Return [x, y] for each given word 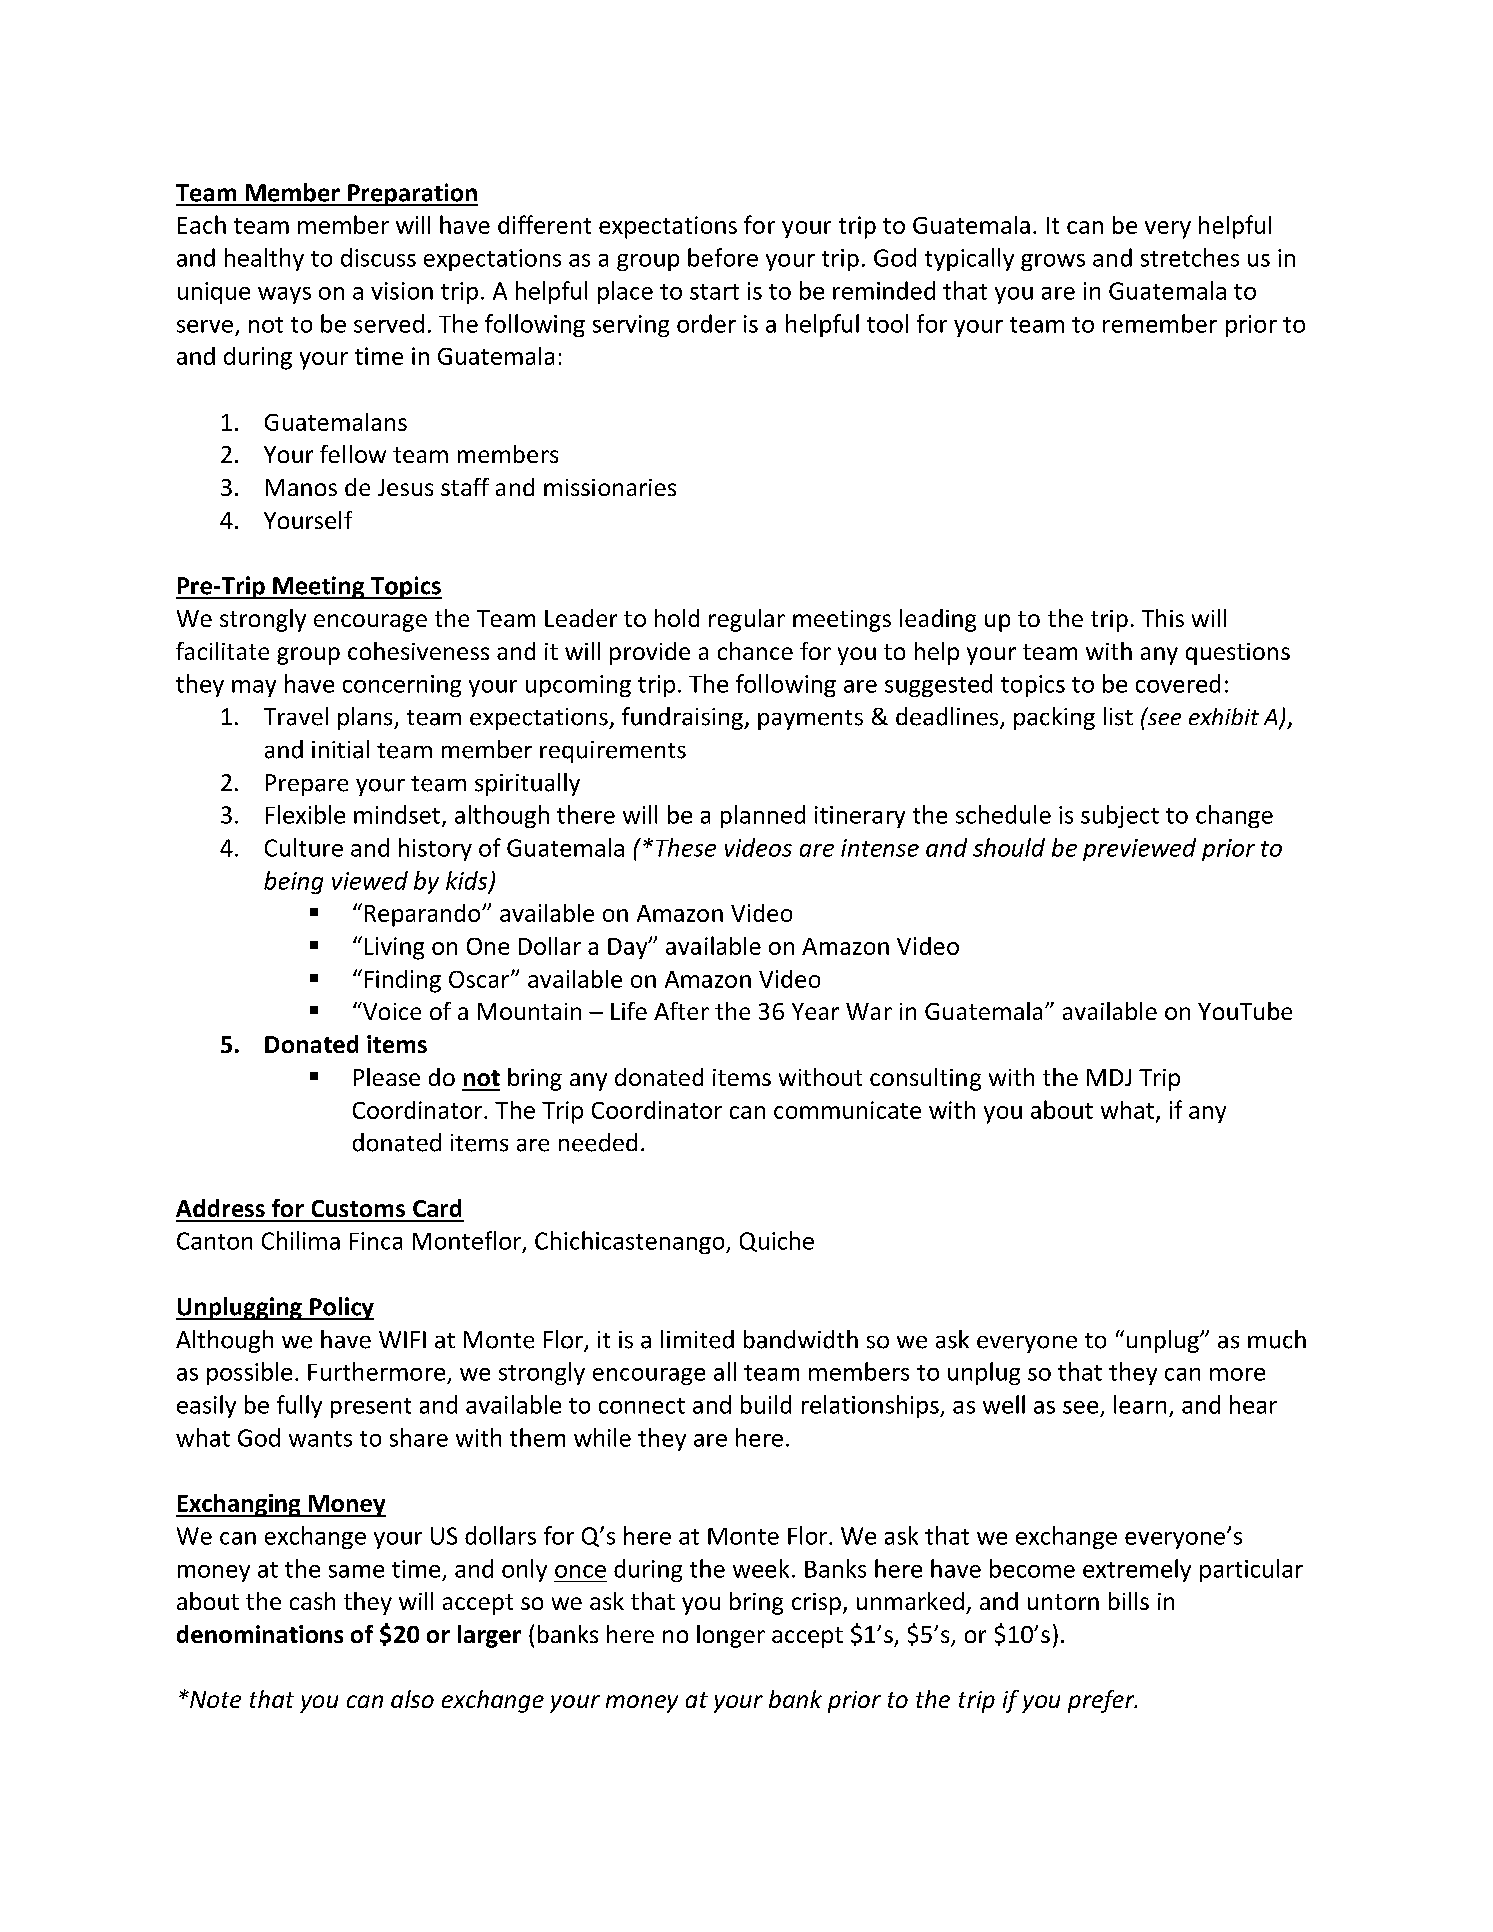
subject [1120, 816]
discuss [378, 257]
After [681, 1011]
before [723, 257]
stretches [1190, 257]
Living [394, 948]
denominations [260, 1634]
